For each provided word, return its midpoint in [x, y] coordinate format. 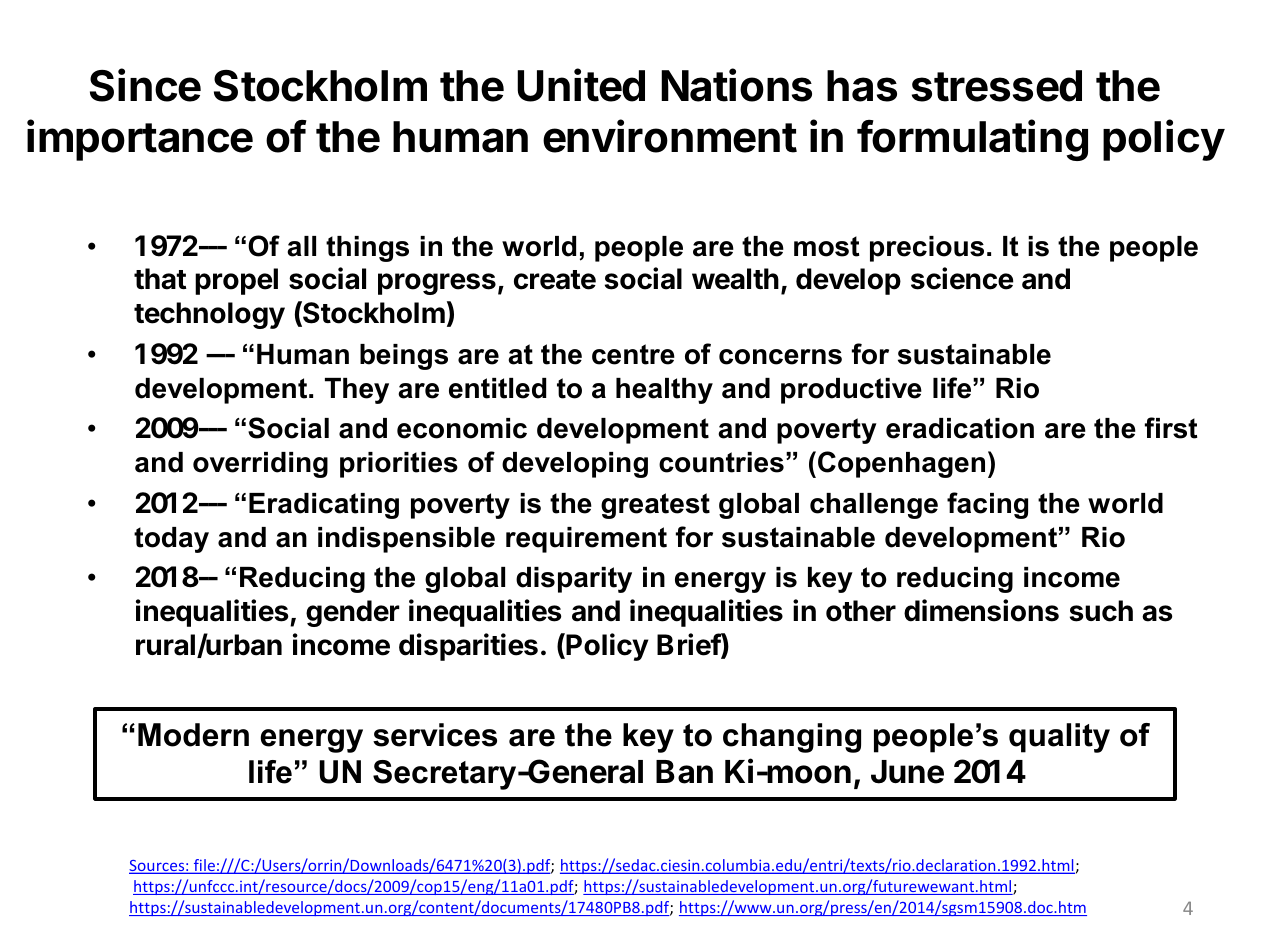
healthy [664, 391]
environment [670, 136]
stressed [997, 86]
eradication [960, 428]
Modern [193, 735]
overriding [260, 465]
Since [145, 85]
